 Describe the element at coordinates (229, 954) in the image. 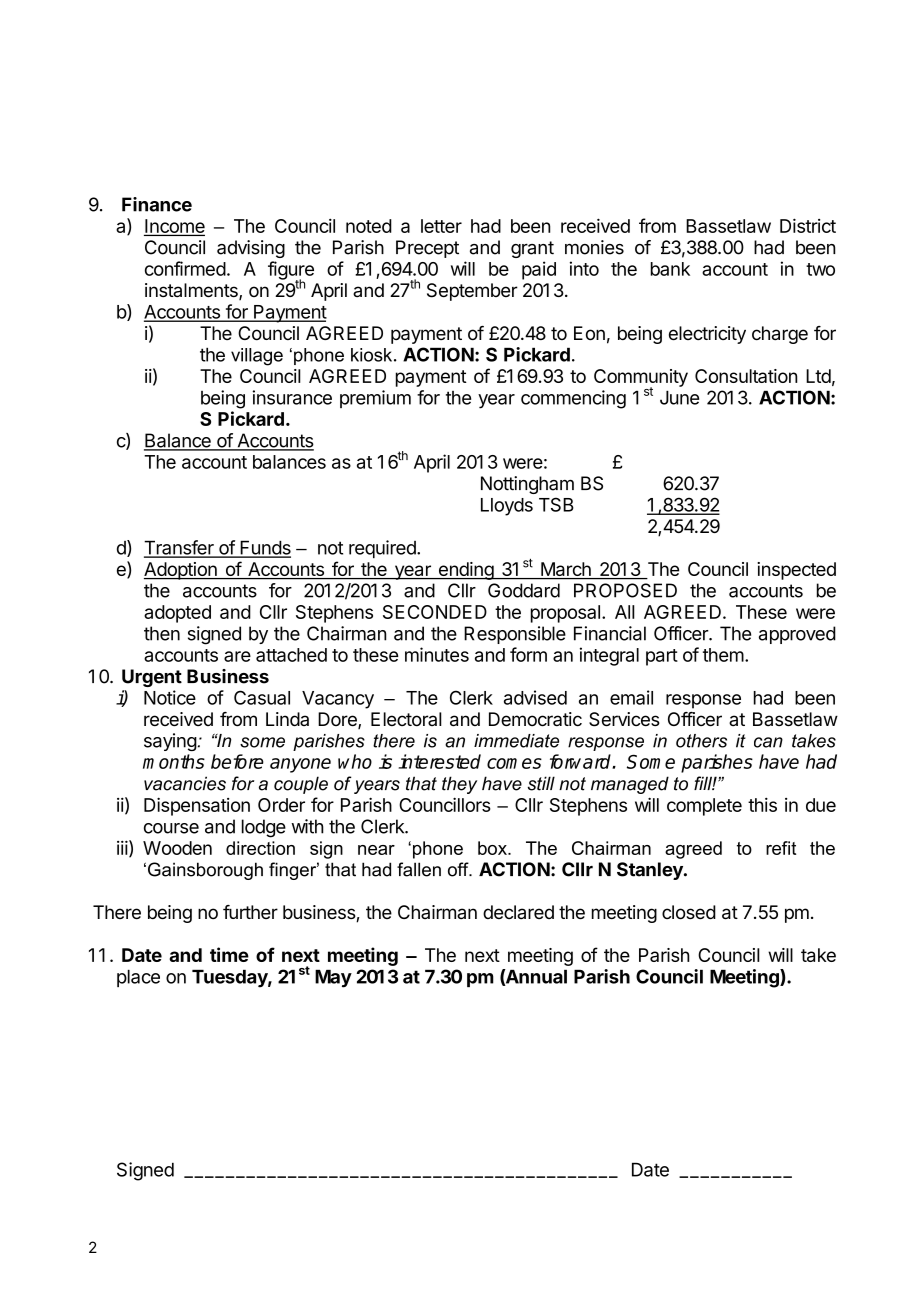

I see `time` at that location.
